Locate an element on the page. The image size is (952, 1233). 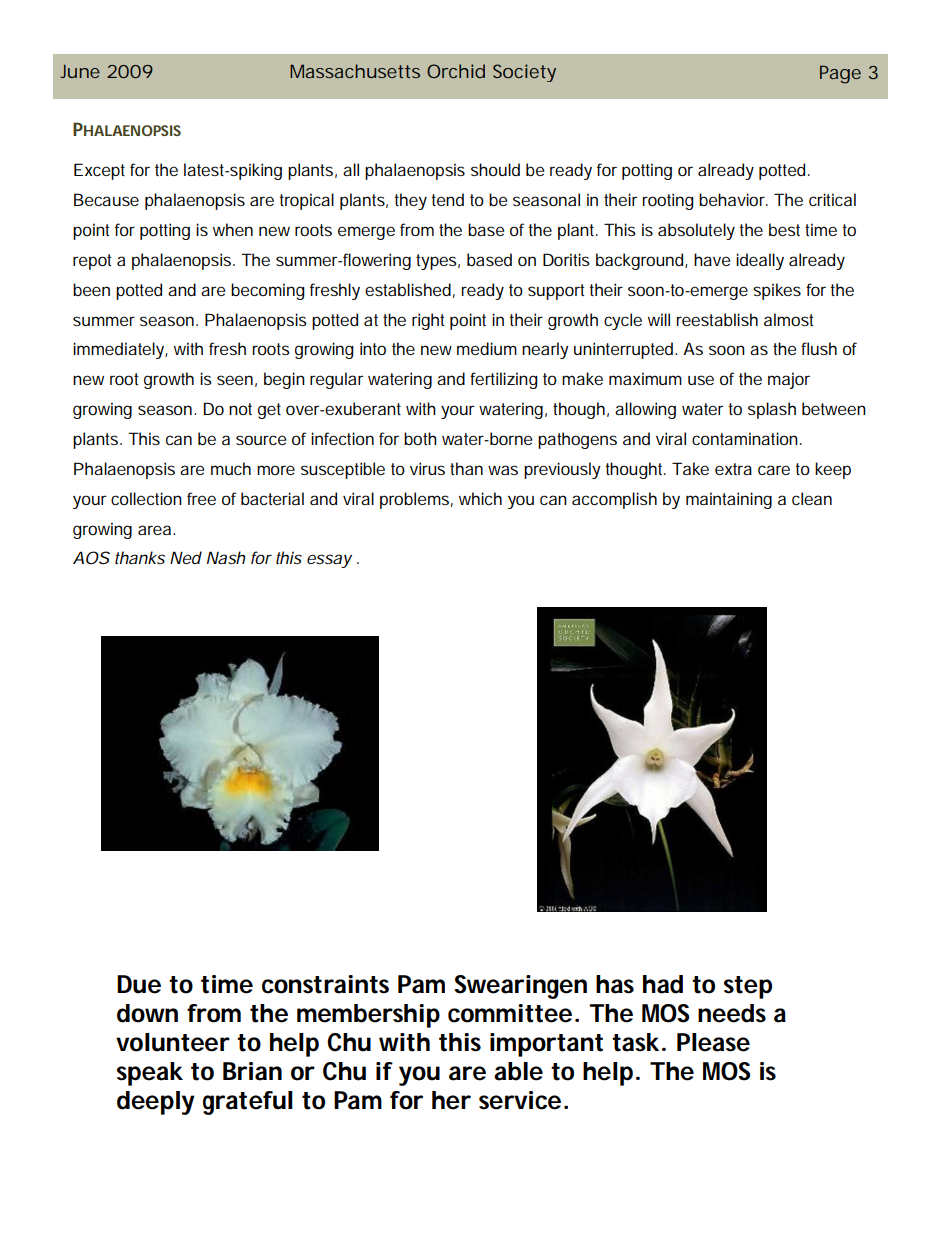
Page is located at coordinates (840, 74).
